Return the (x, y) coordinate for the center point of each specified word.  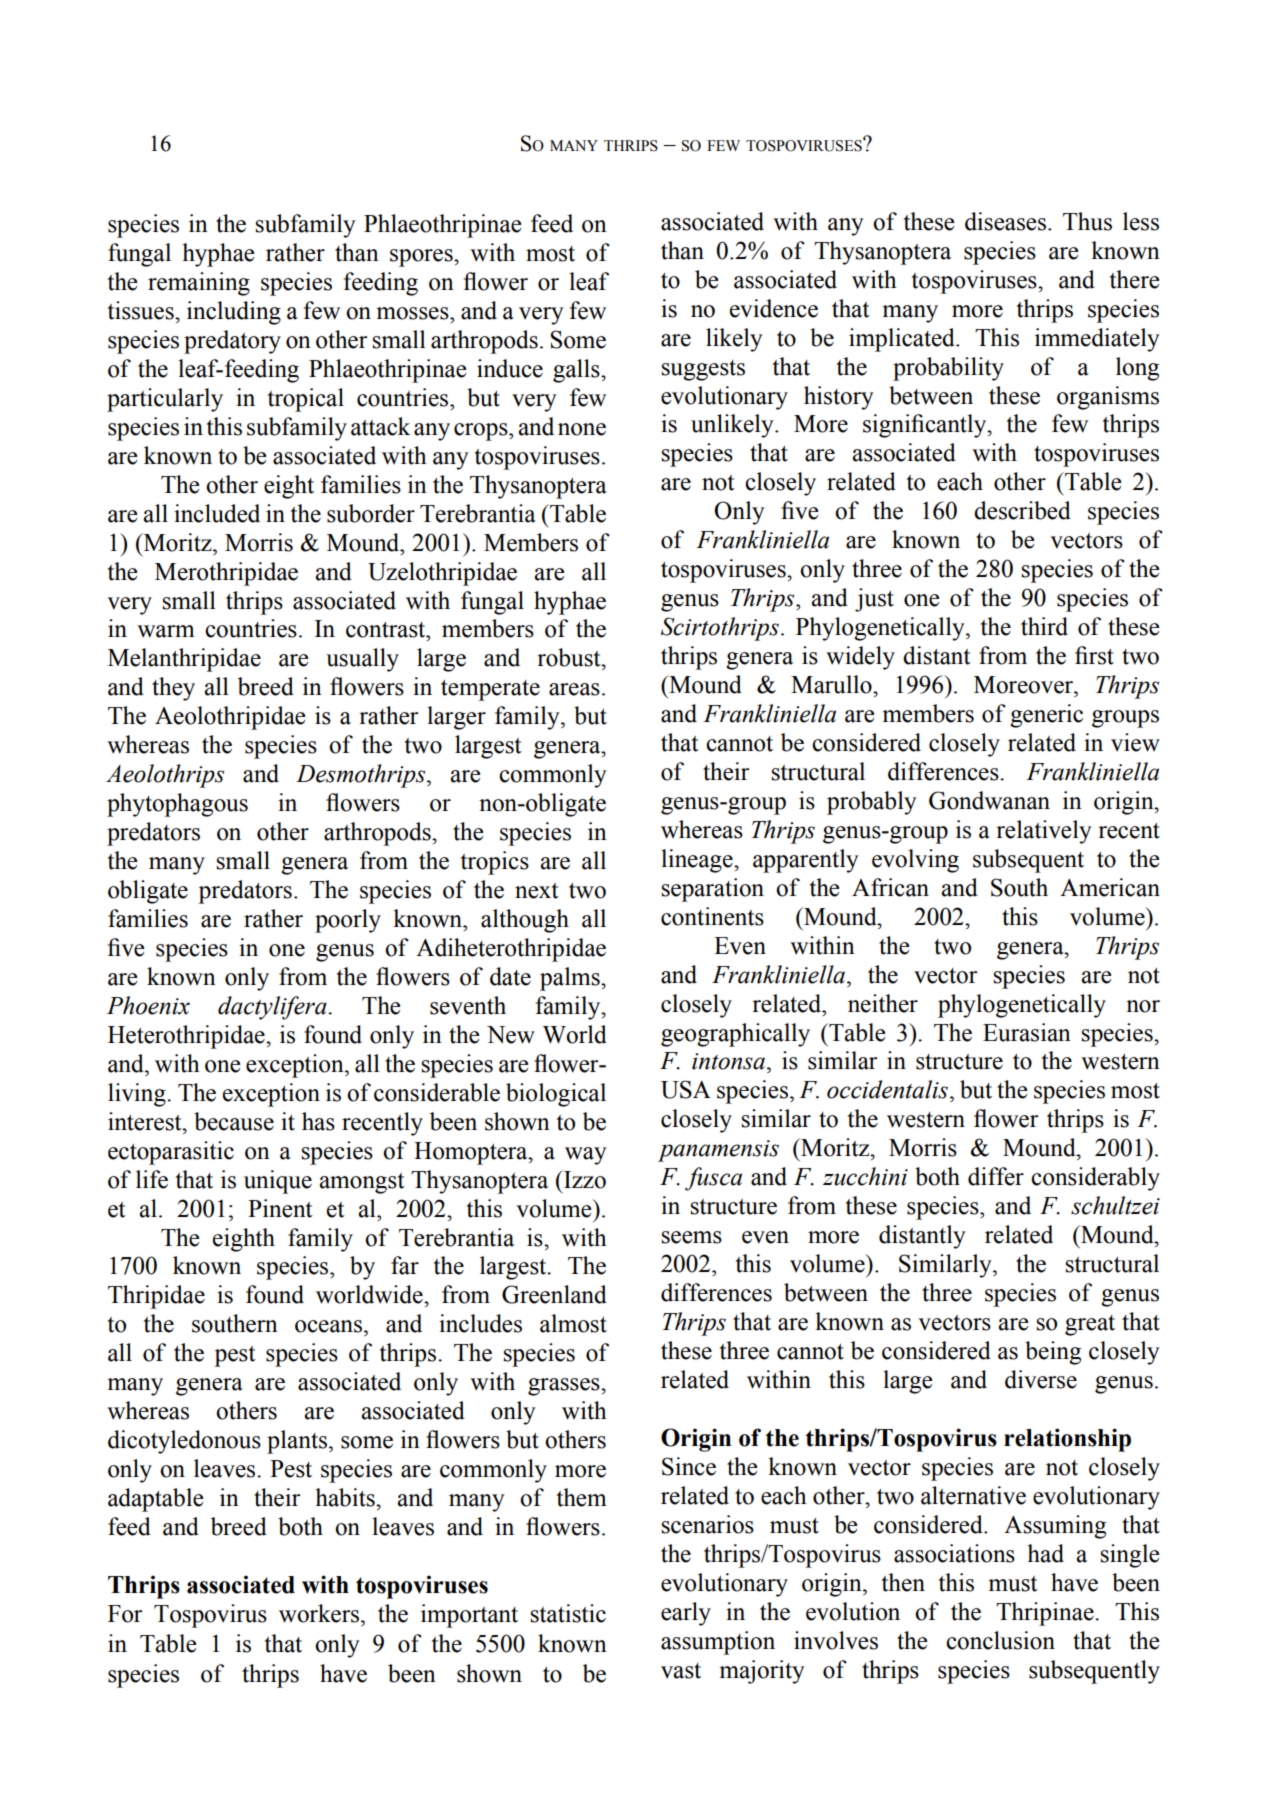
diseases (1007, 221)
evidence (774, 308)
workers (320, 1613)
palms (571, 979)
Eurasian (1027, 1032)
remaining (199, 284)
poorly (348, 921)
